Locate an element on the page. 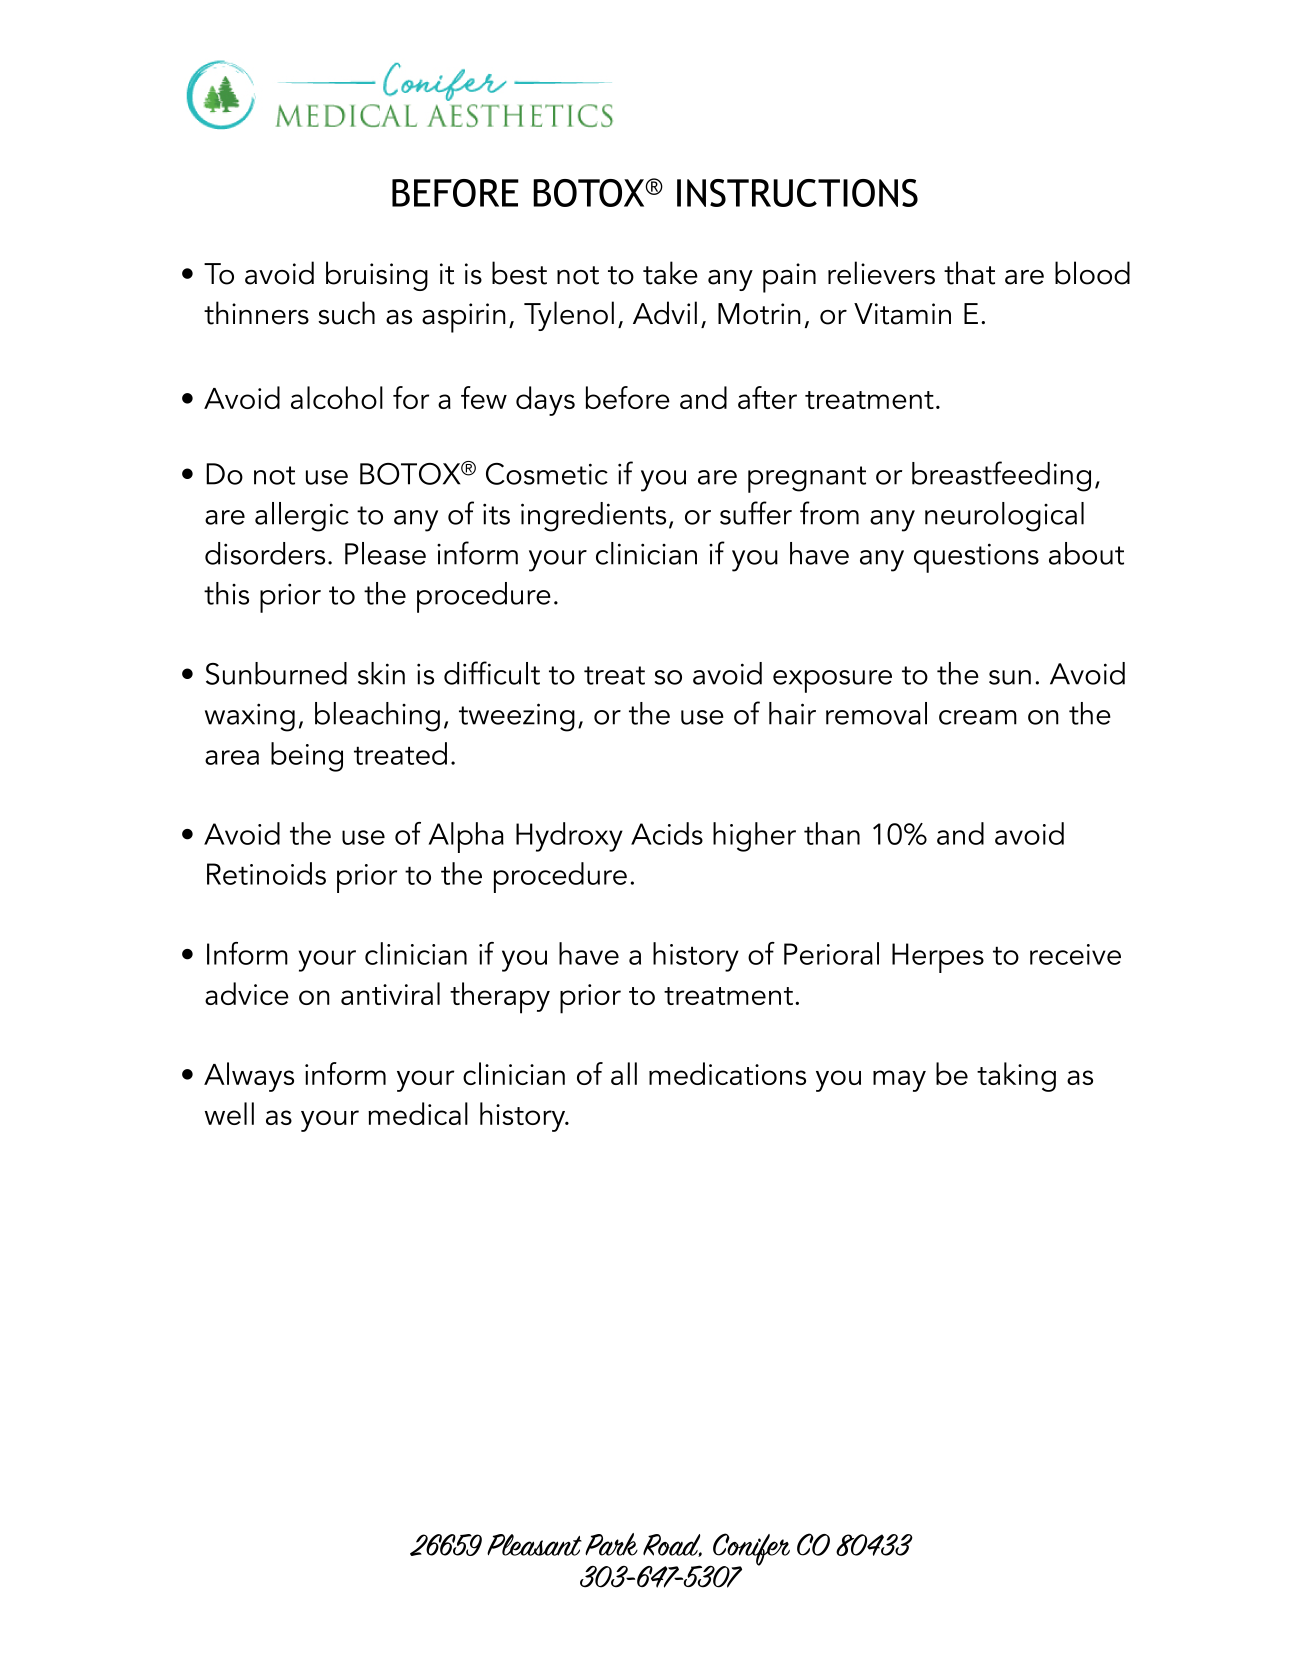  hair is located at coordinates (792, 713).
